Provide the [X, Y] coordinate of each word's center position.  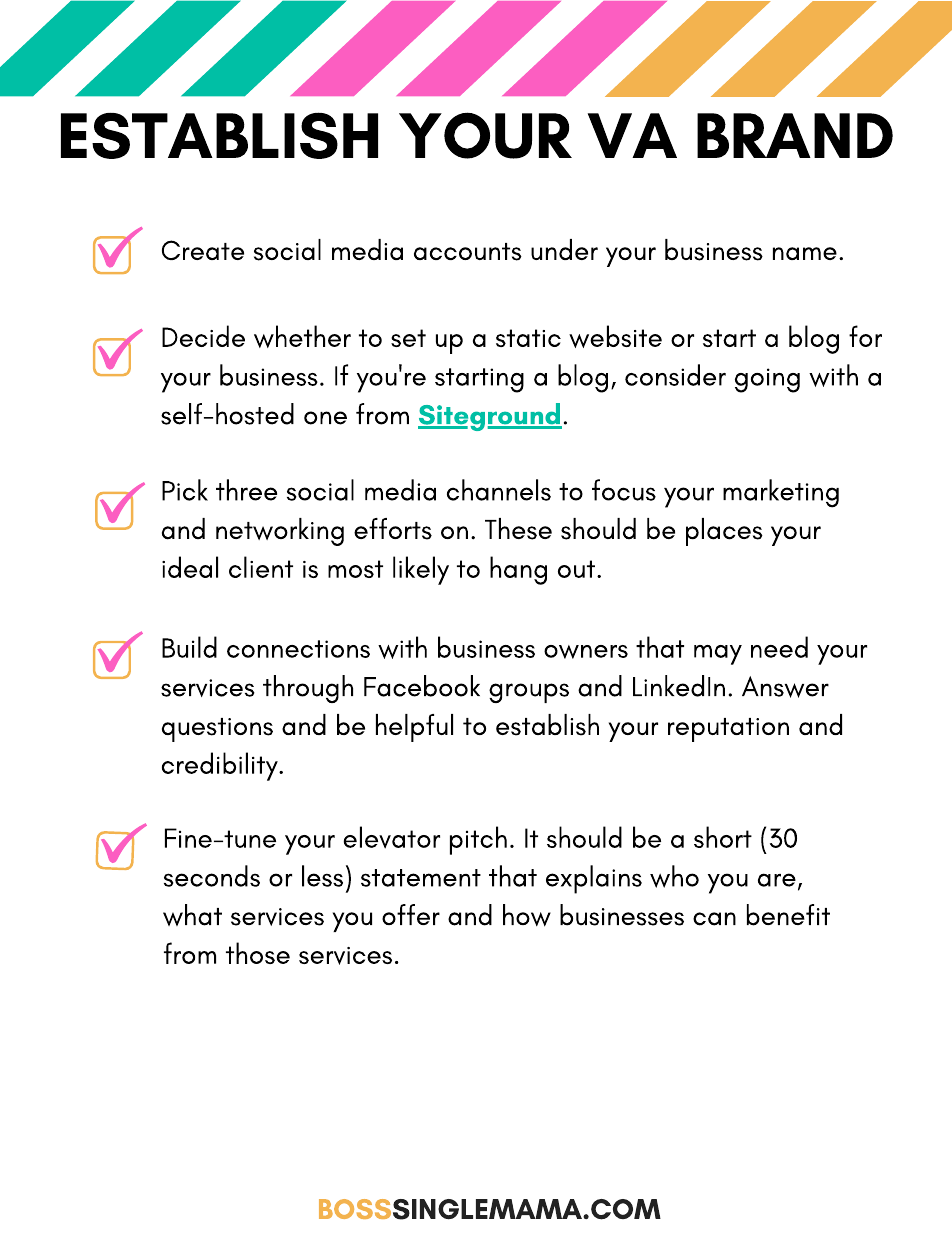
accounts [468, 252]
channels [499, 490]
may [718, 655]
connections [298, 649]
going [767, 380]
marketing [781, 493]
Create [203, 250]
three [246, 490]
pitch [478, 840]
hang [518, 570]
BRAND [795, 135]
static [528, 338]
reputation [728, 730]
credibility [221, 766]
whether [302, 336]
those [258, 953]
